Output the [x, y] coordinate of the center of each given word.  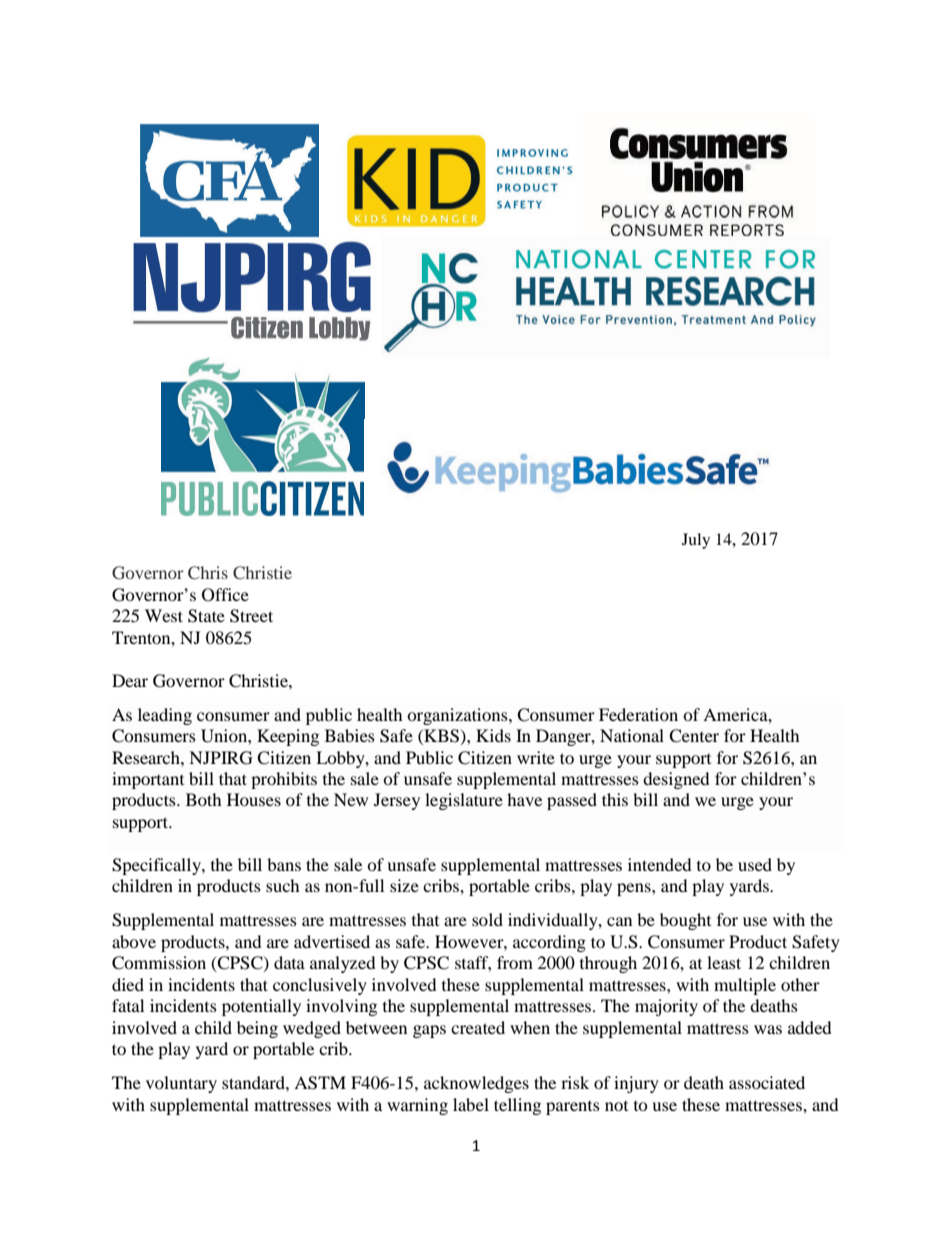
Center [694, 736]
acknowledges [476, 1084]
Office [225, 595]
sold [487, 919]
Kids [493, 735]
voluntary [181, 1084]
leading [165, 716]
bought [685, 921]
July [696, 541]
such [283, 885]
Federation [638, 714]
